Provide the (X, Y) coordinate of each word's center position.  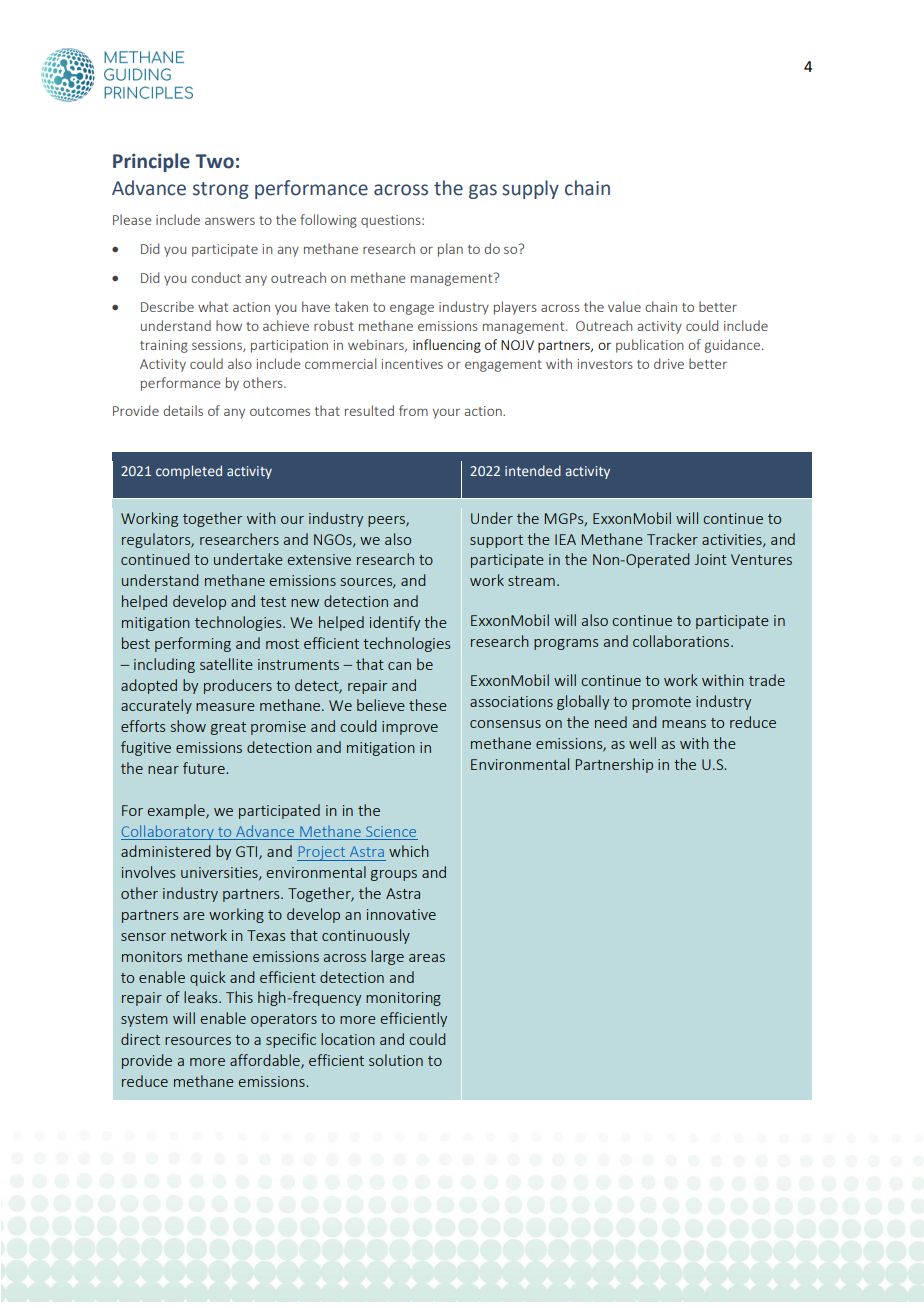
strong (221, 190)
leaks (202, 997)
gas (483, 191)
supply (530, 189)
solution (396, 1060)
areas (427, 958)
